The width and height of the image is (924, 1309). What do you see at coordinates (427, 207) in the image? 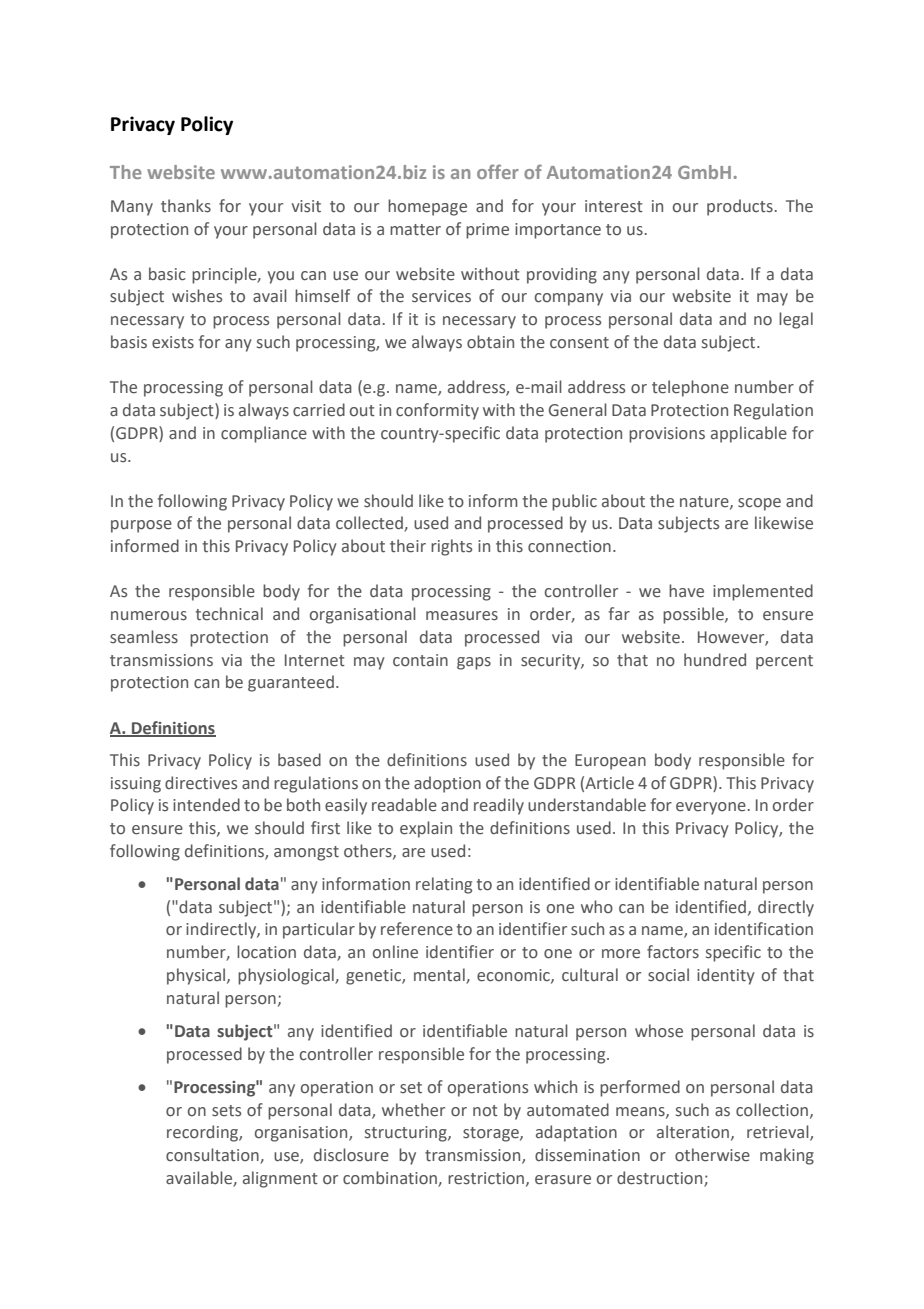
I see `homepage` at bounding box center [427, 207].
